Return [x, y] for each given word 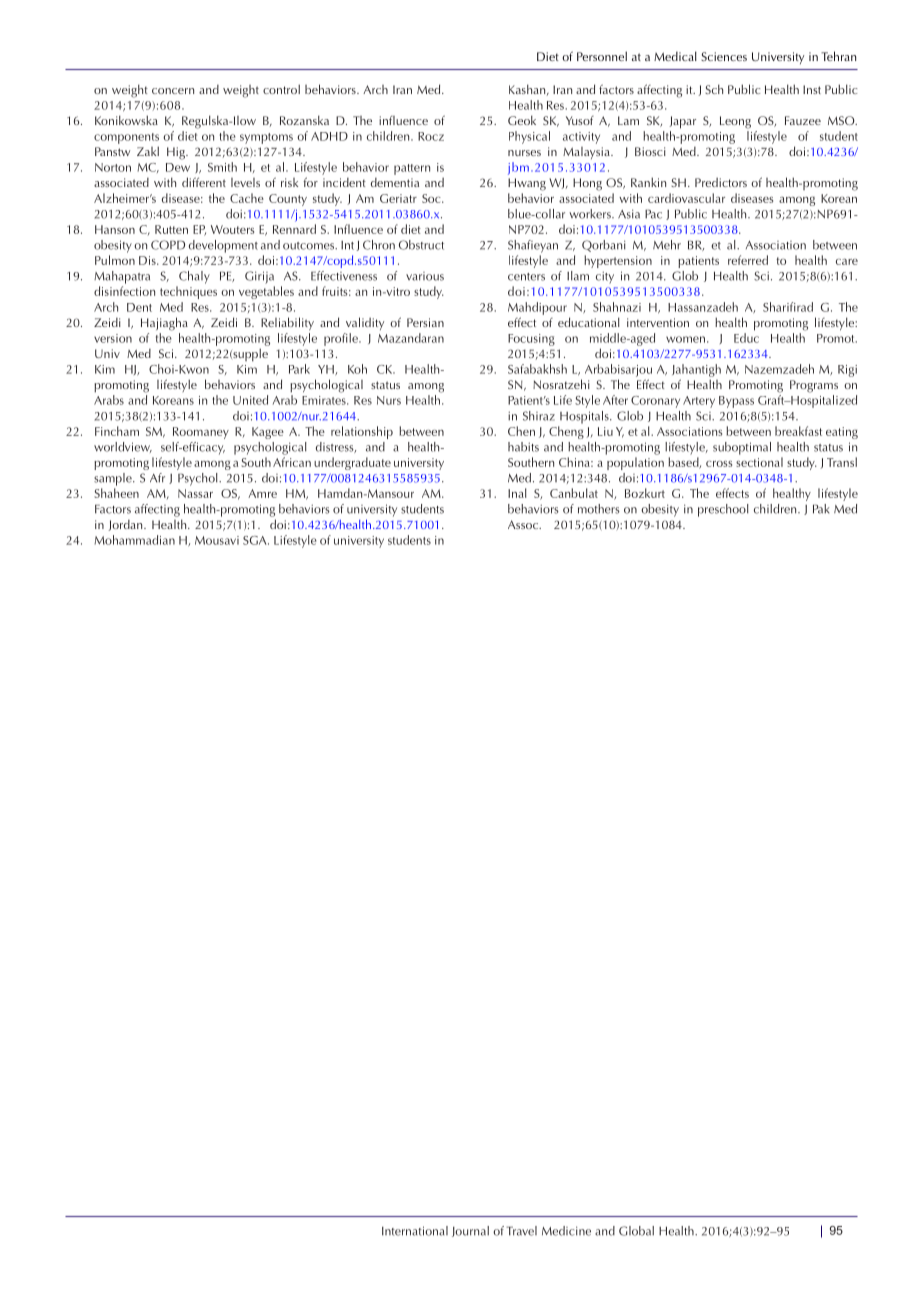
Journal [470, 1231]
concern [173, 91]
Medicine [566, 1231]
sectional [759, 462]
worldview [123, 447]
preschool [723, 510]
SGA [256, 540]
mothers [599, 509]
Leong [735, 122]
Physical [529, 137]
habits [523, 447]
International [415, 1231]
